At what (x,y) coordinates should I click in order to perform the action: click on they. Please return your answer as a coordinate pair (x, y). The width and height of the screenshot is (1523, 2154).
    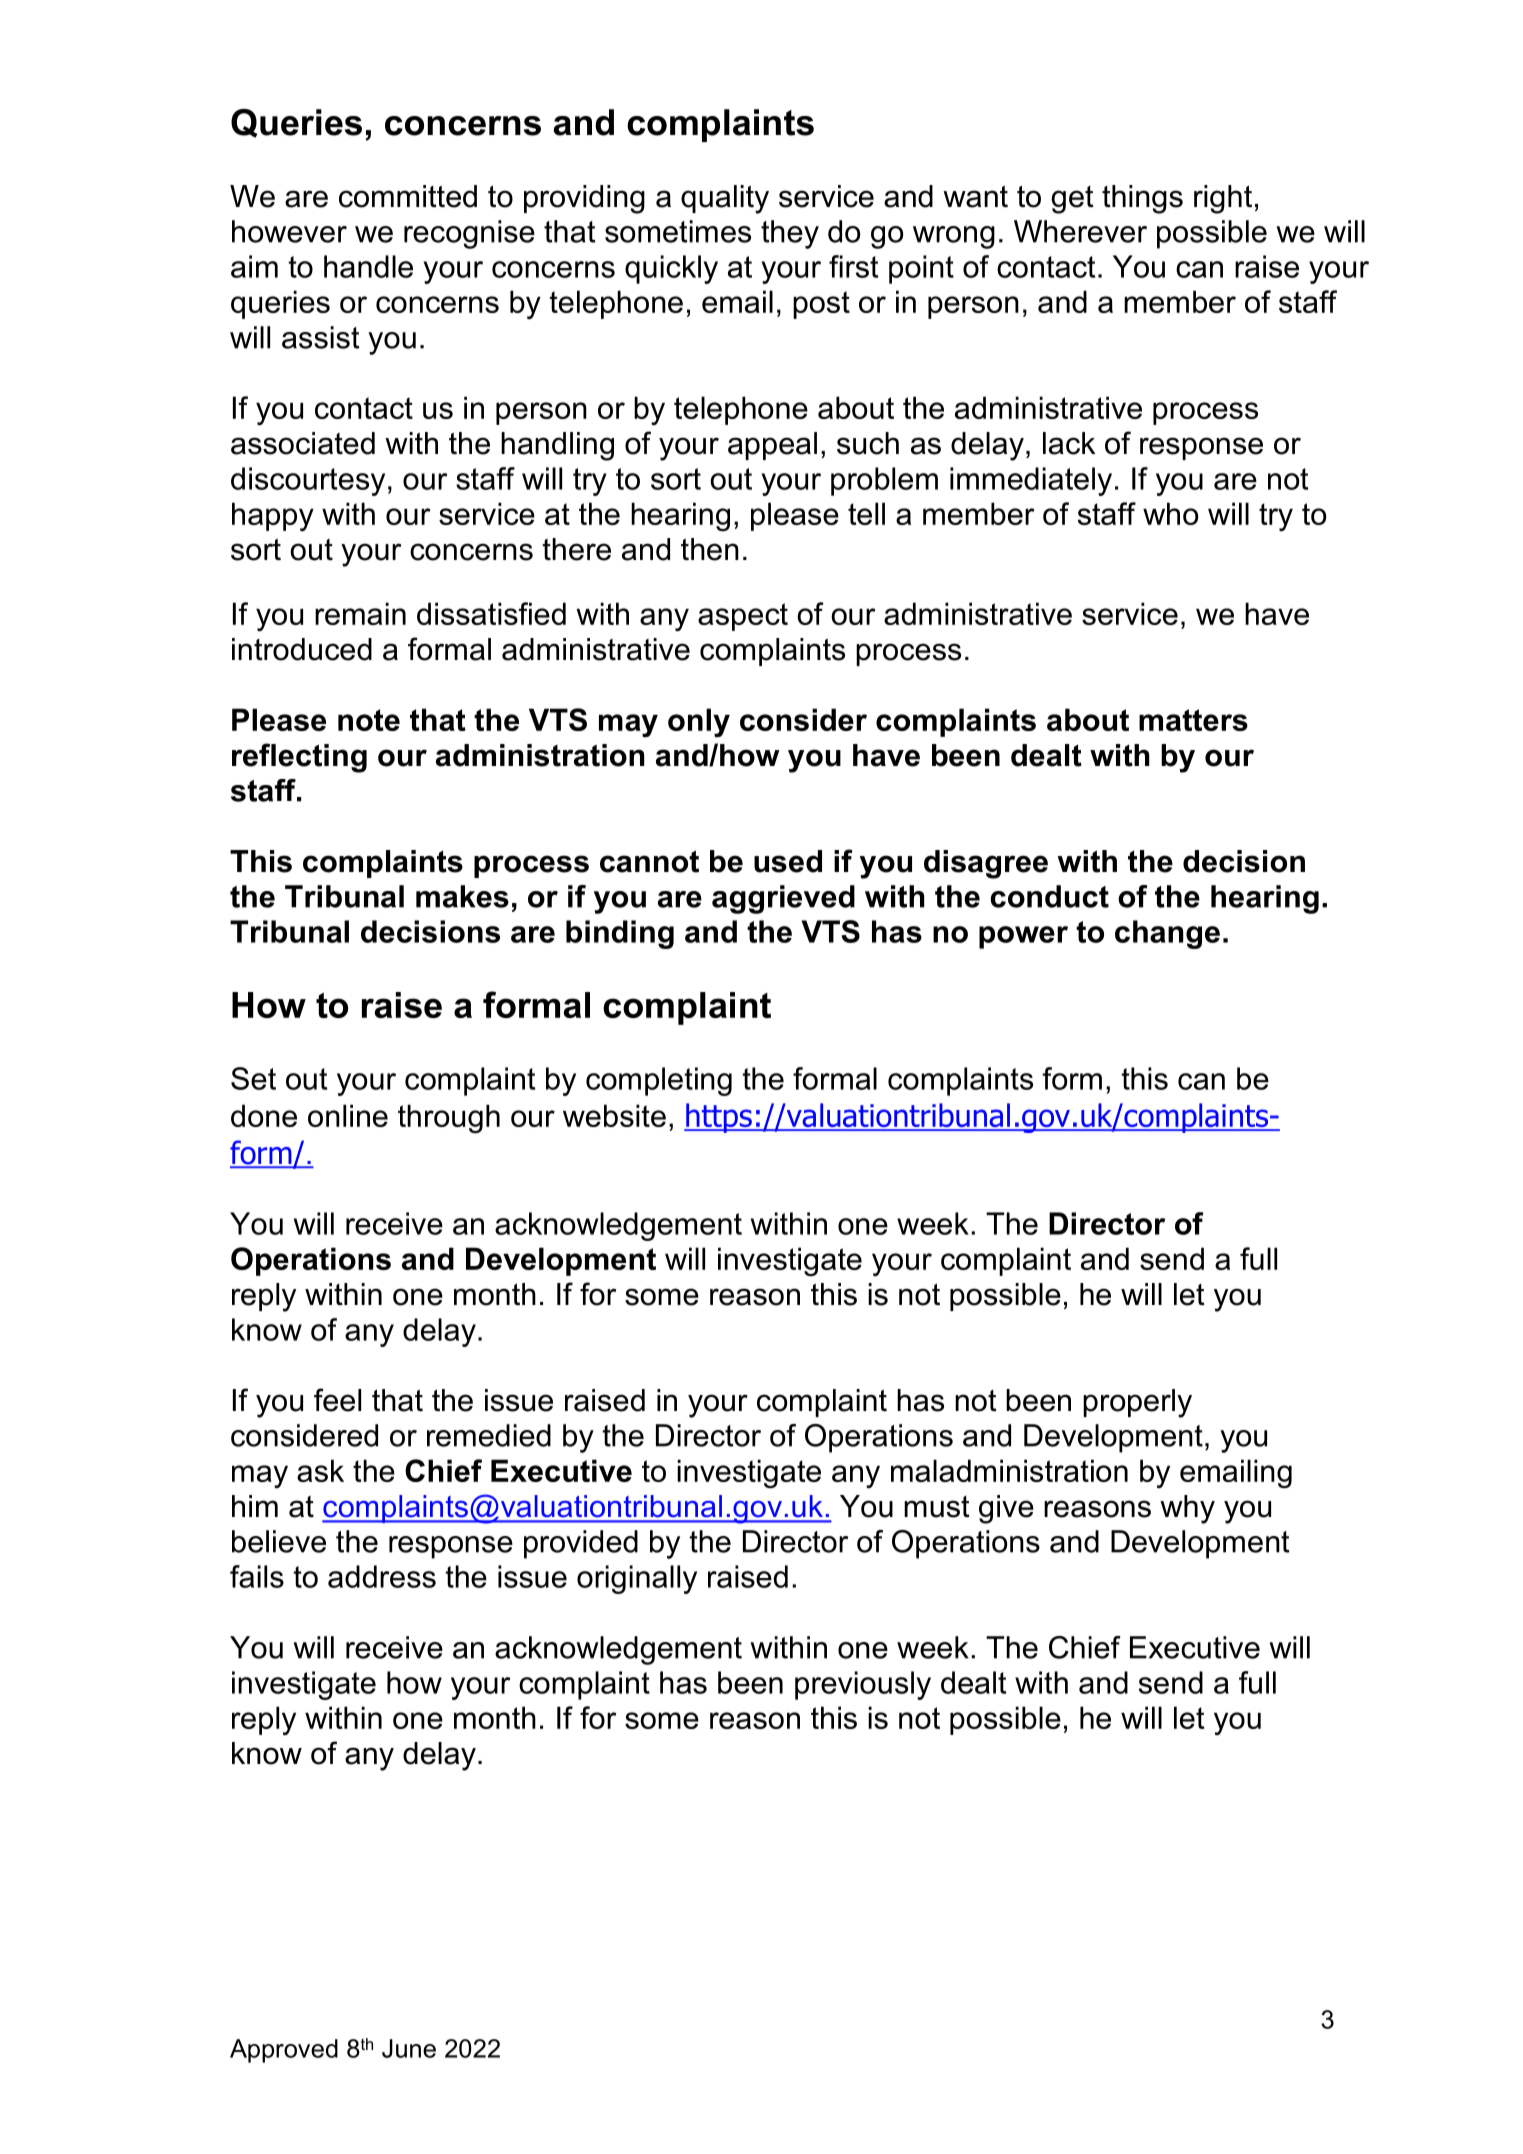
    Looking at the image, I should click on (790, 234).
